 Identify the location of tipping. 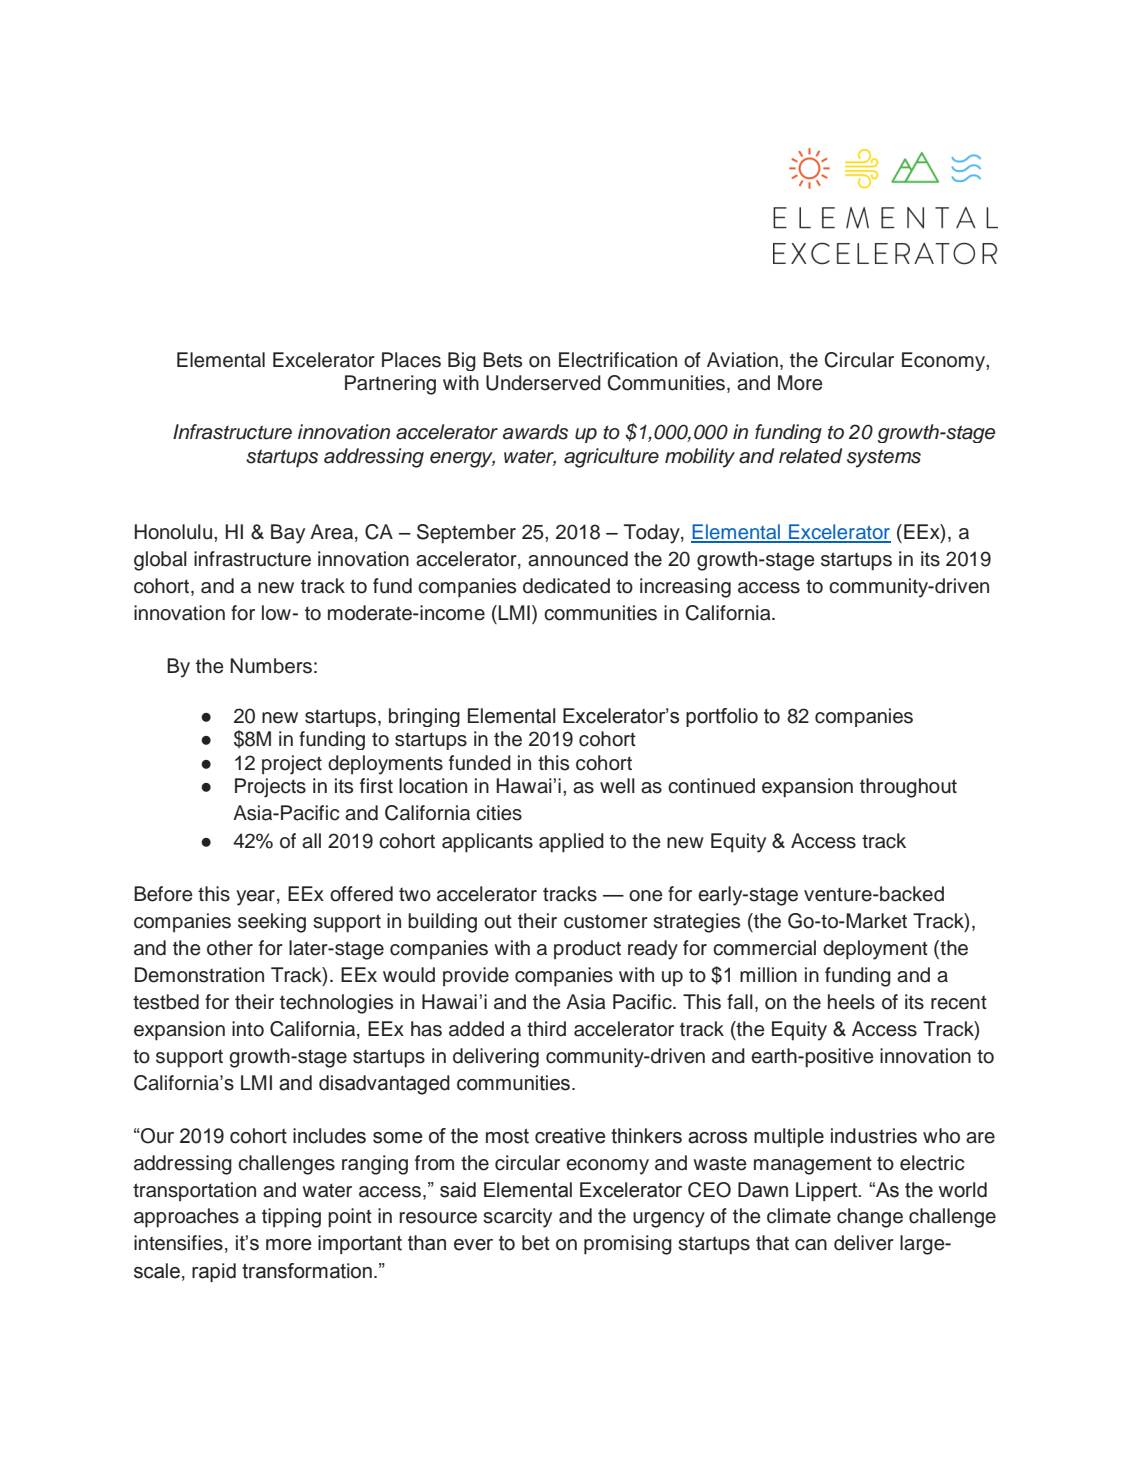
(291, 1218).
